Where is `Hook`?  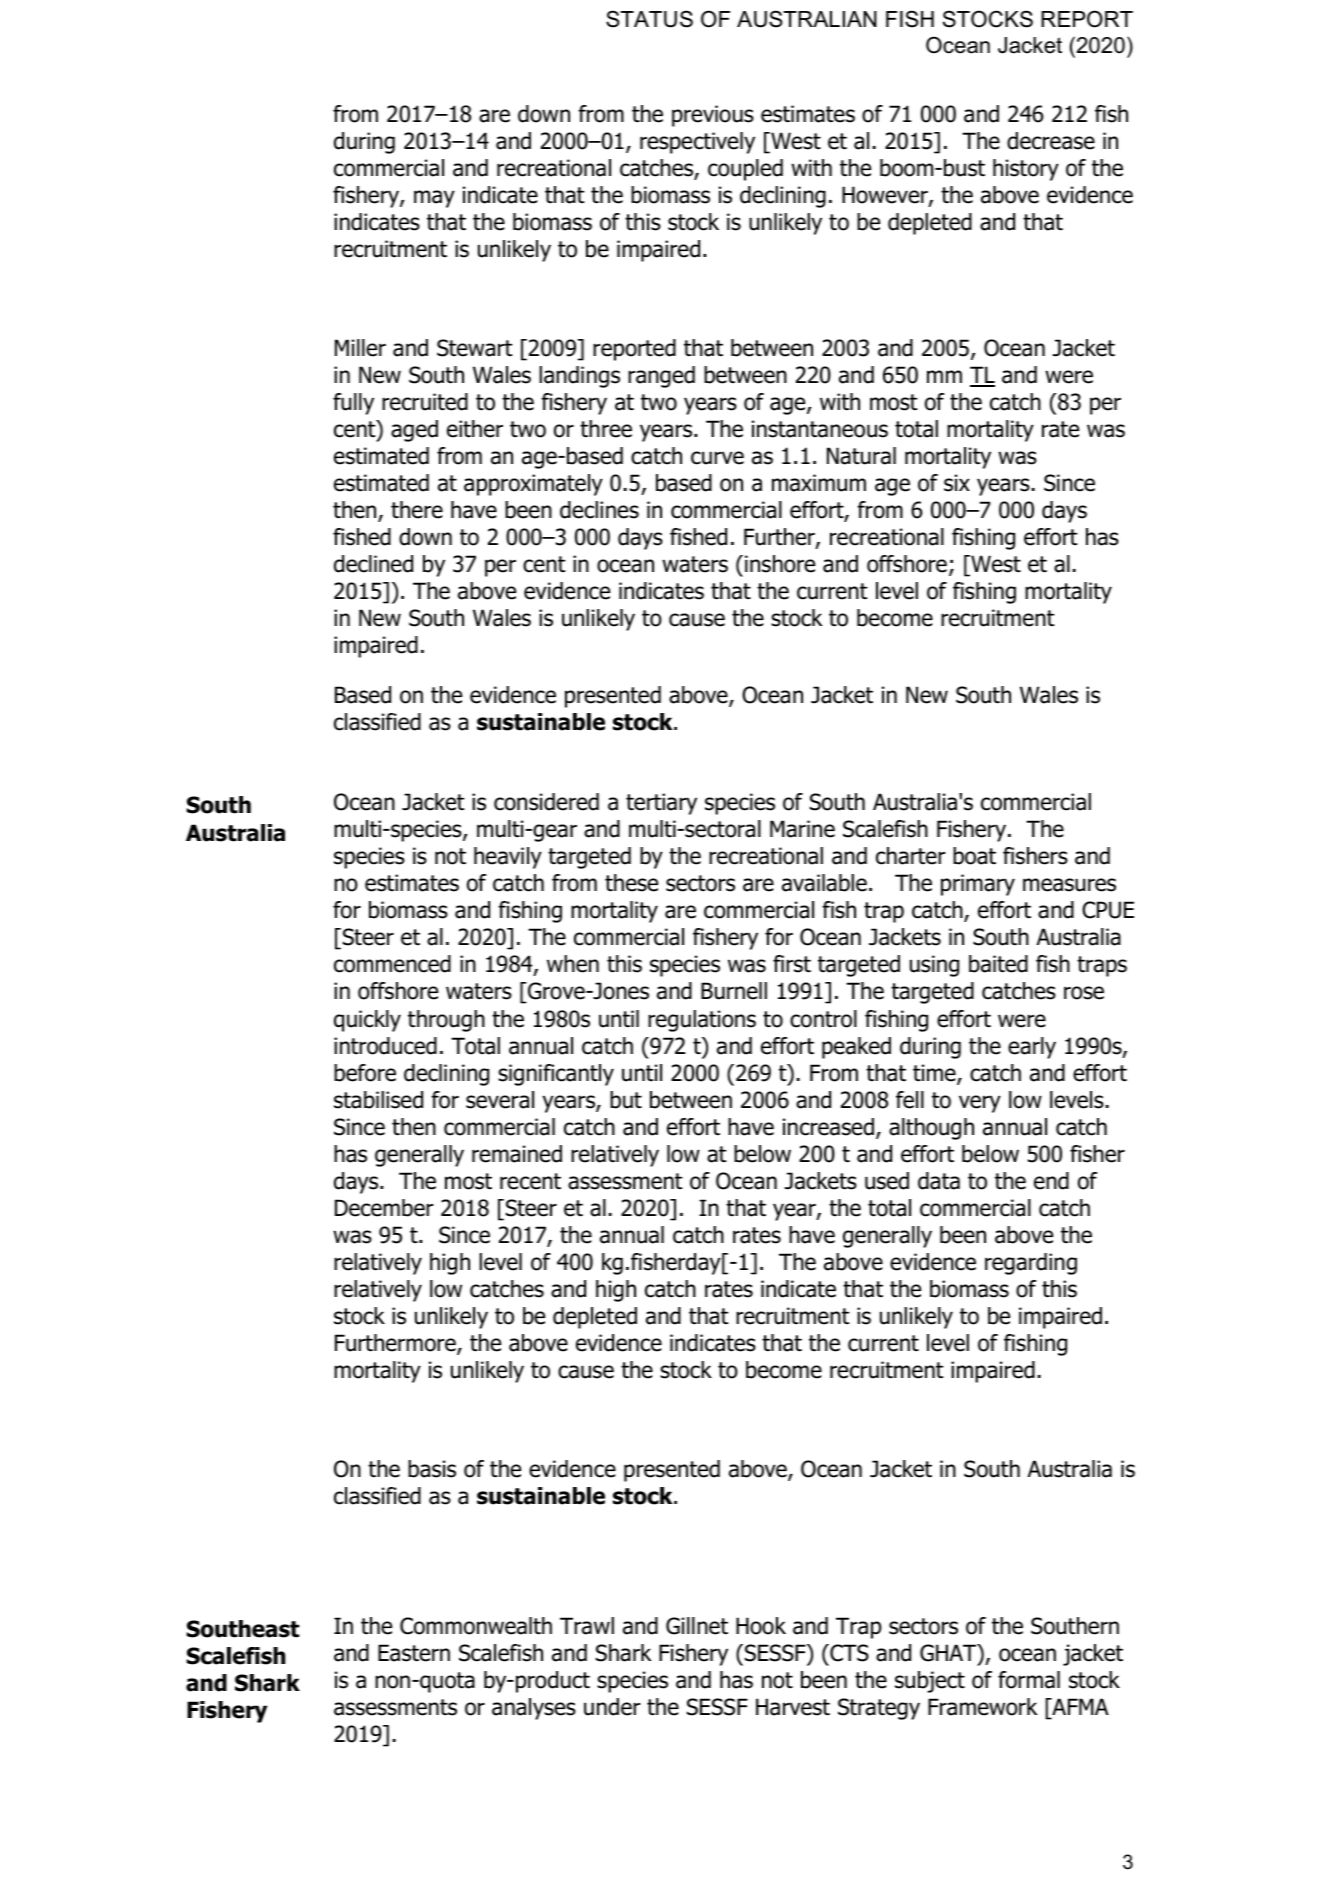
Hook is located at coordinates (761, 1626).
